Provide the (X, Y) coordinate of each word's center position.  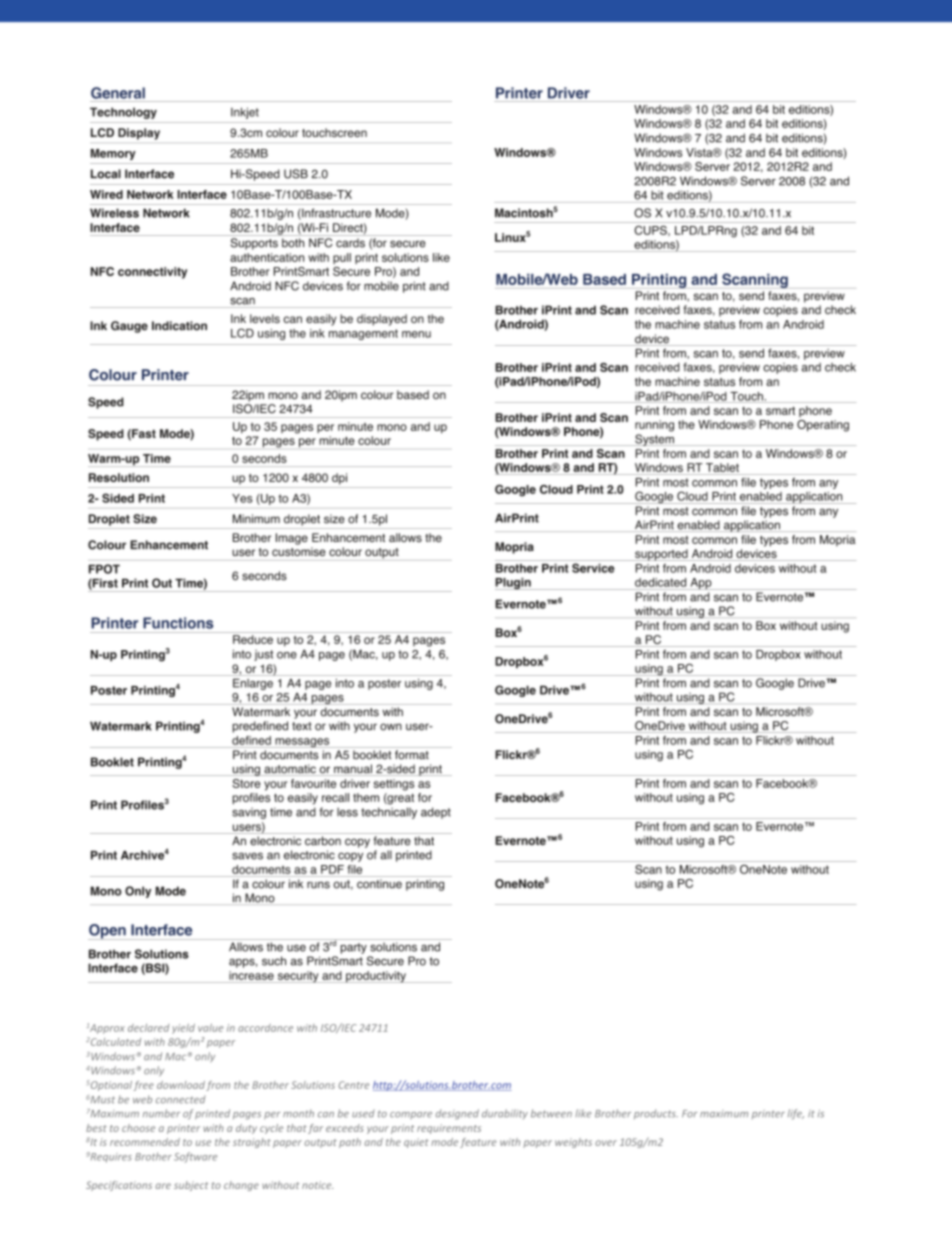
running (654, 426)
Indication (179, 326)
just (263, 655)
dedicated (660, 582)
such (274, 961)
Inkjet (245, 113)
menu (416, 334)
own (391, 727)
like (441, 257)
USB (296, 174)
